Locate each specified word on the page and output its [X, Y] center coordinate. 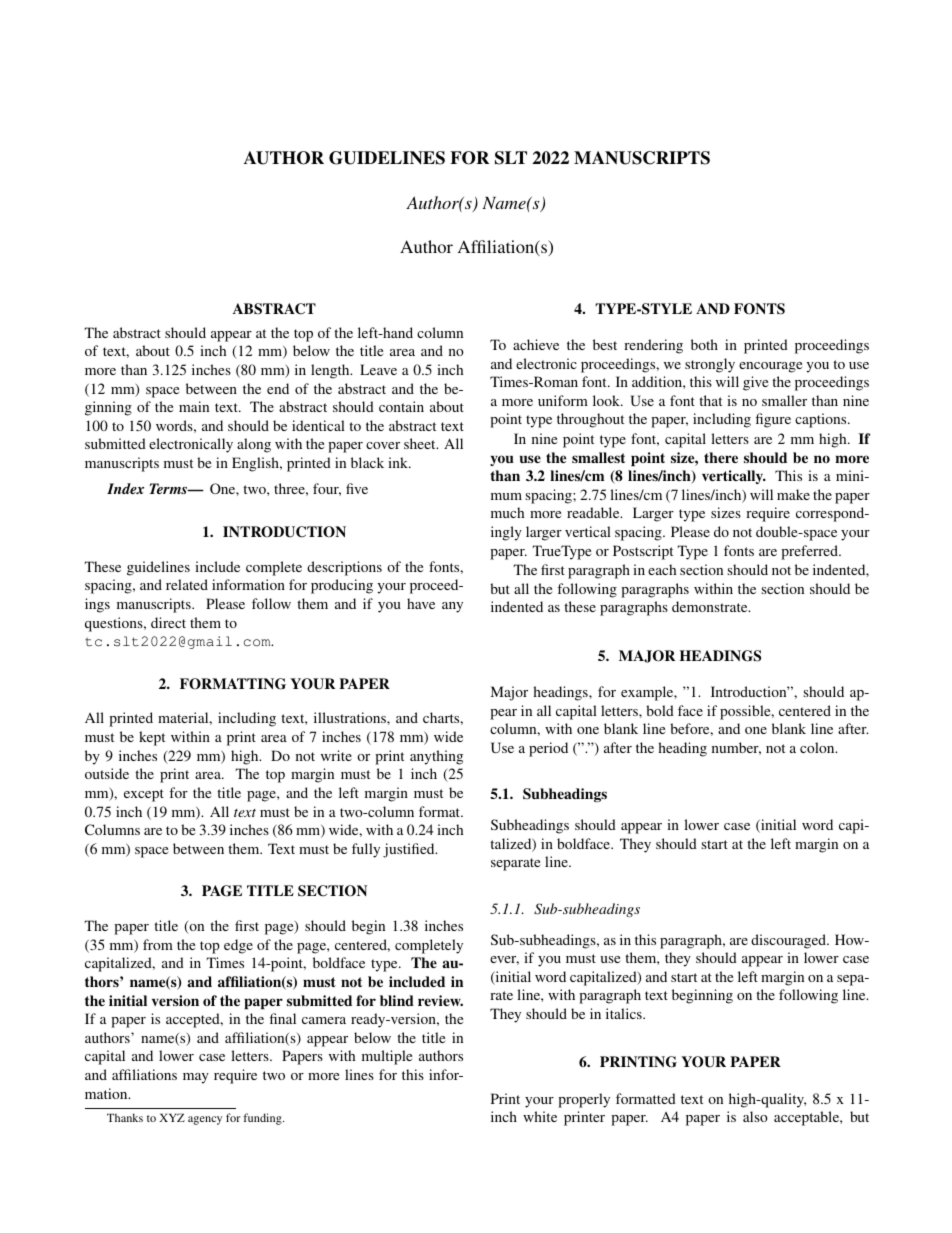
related [187, 584]
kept [152, 738]
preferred [810, 552]
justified [410, 850]
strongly [710, 365]
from [158, 944]
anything [436, 757]
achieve [536, 344]
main [194, 406]
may [196, 1078]
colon [818, 747]
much [507, 512]
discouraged [790, 941]
